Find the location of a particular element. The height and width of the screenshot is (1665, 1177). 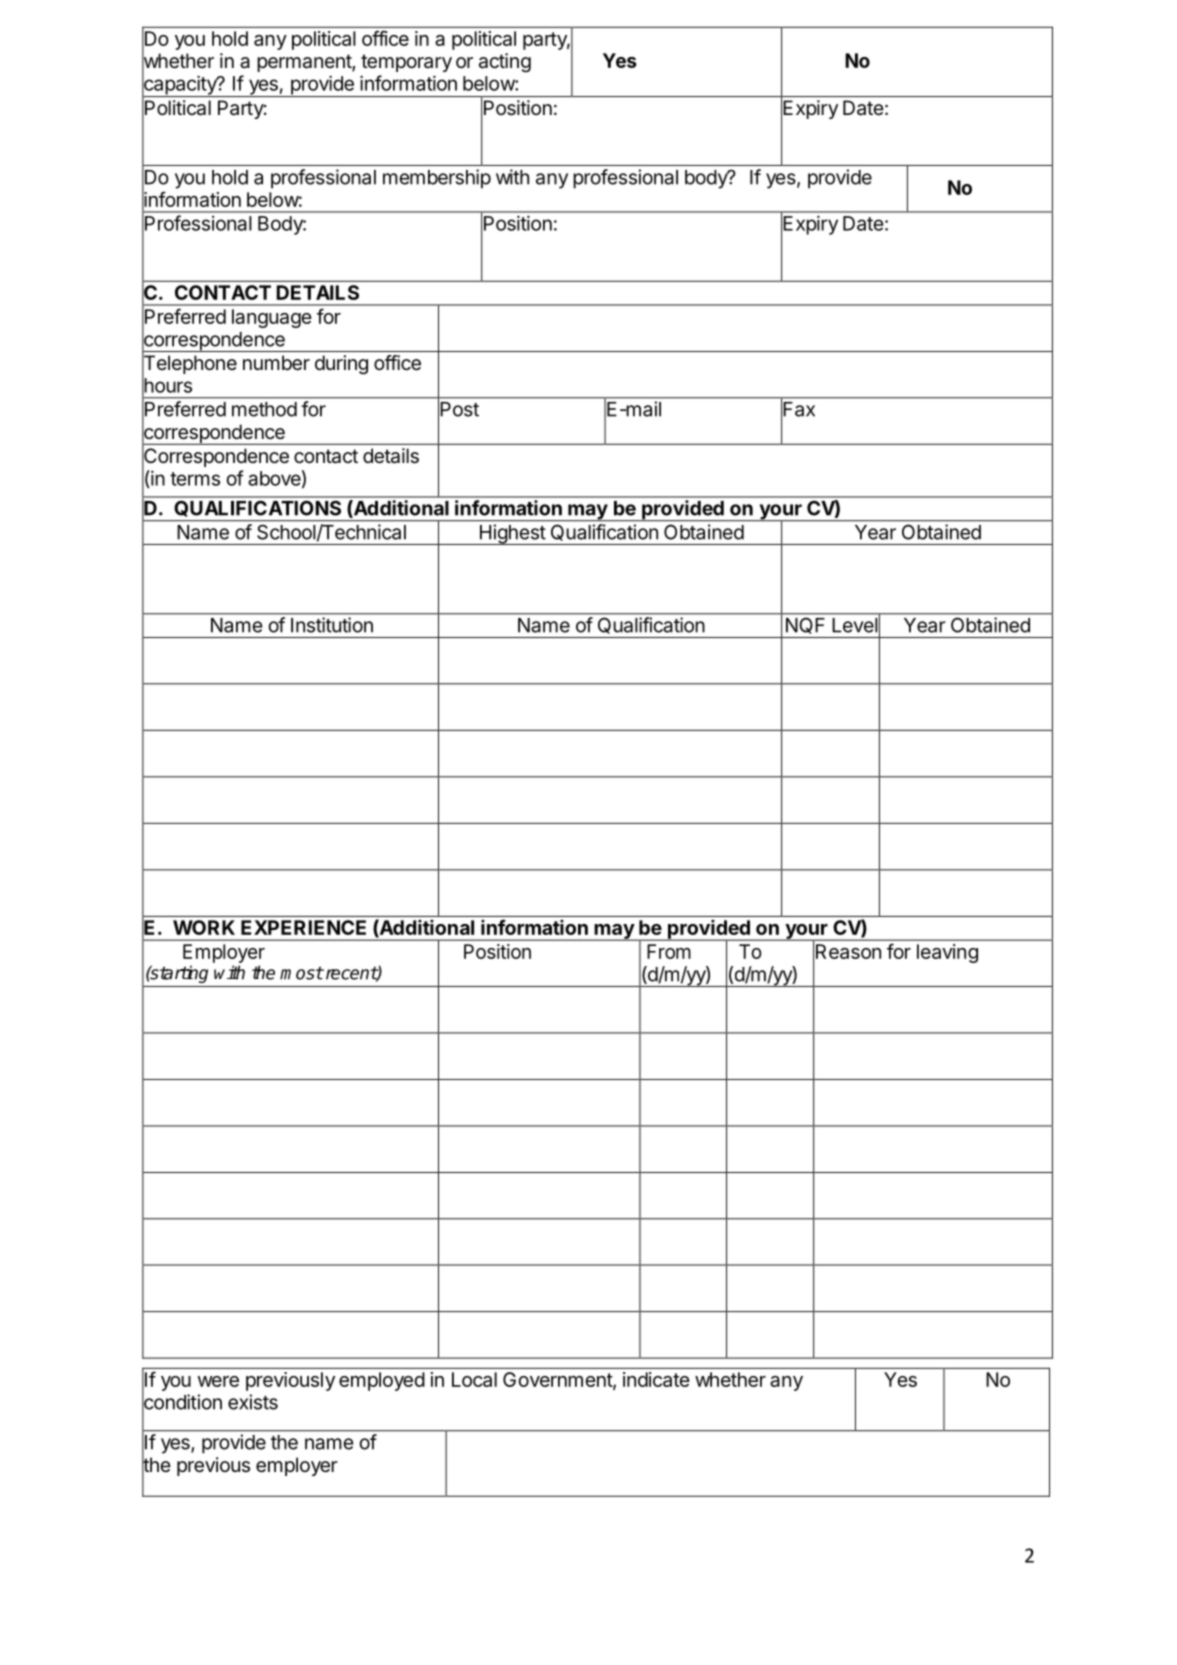

employed is located at coordinates (382, 1381).
